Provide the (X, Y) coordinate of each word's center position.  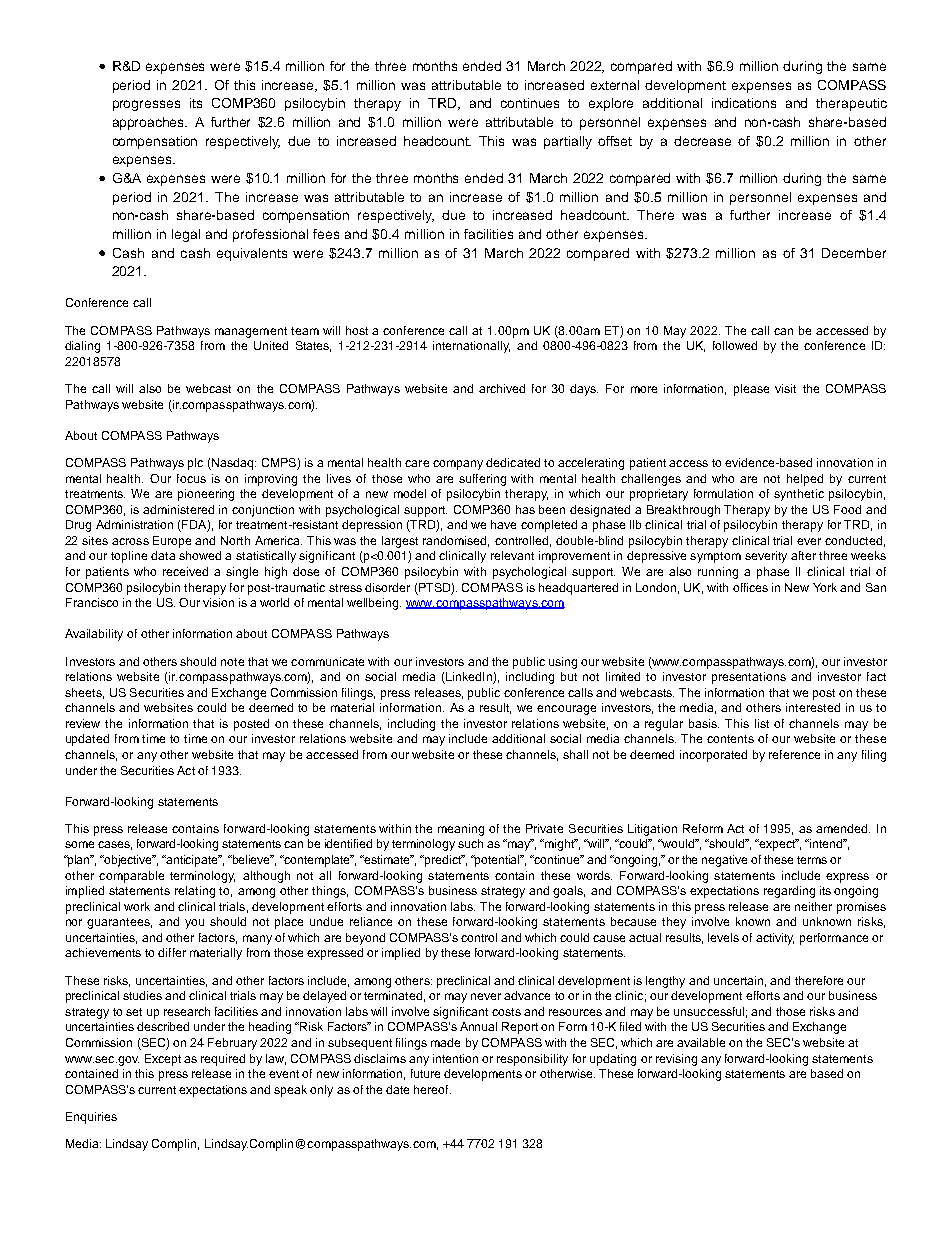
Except (163, 1060)
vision (218, 602)
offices (750, 587)
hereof (432, 1089)
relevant (512, 555)
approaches (150, 123)
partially (568, 142)
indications (744, 103)
